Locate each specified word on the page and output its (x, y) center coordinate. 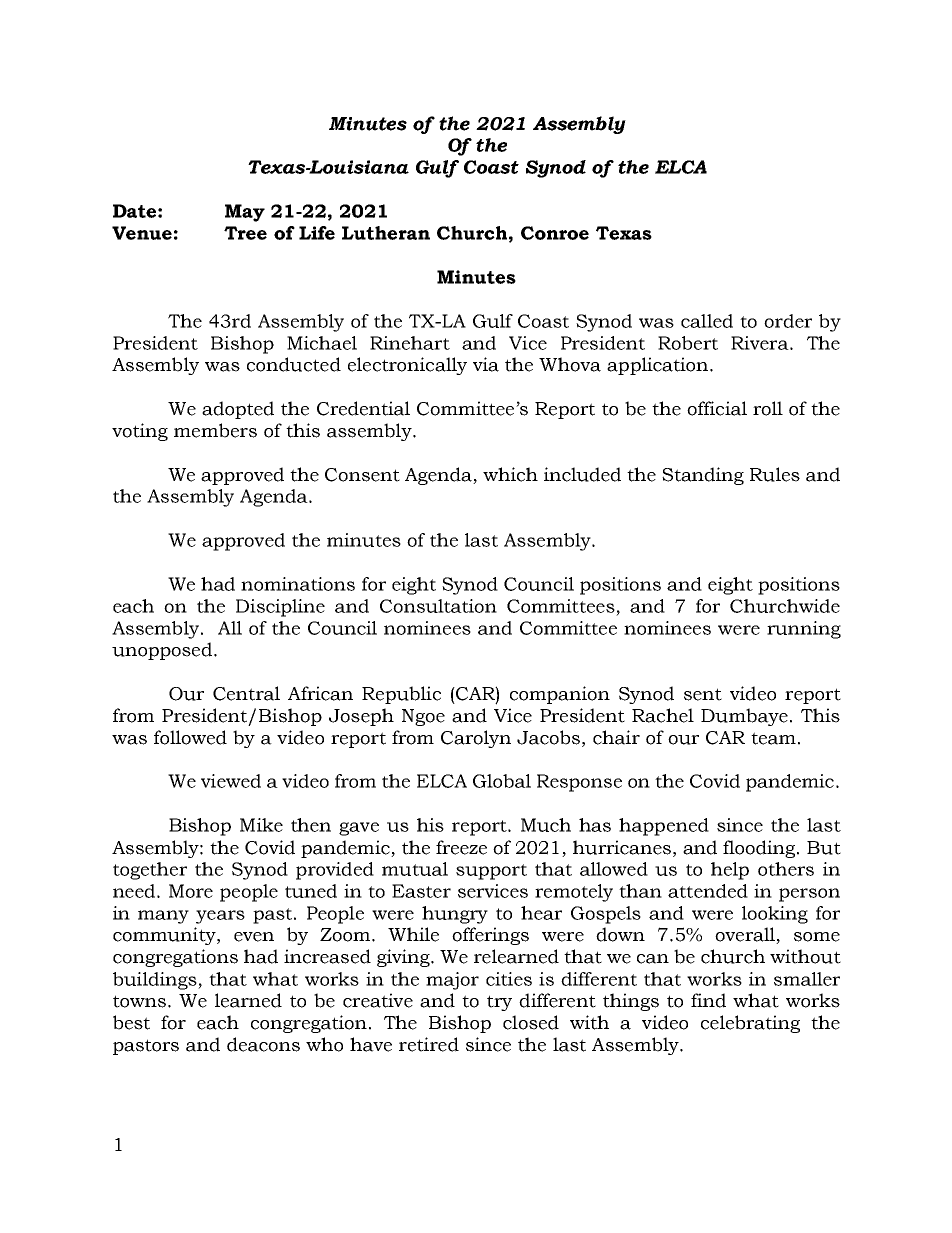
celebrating (750, 1024)
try (499, 1003)
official (717, 408)
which (510, 474)
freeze (461, 847)
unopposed (162, 651)
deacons (263, 1044)
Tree (245, 233)
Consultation (438, 606)
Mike (261, 825)
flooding (760, 849)
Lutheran (386, 233)
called (707, 321)
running (804, 630)
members (215, 430)
